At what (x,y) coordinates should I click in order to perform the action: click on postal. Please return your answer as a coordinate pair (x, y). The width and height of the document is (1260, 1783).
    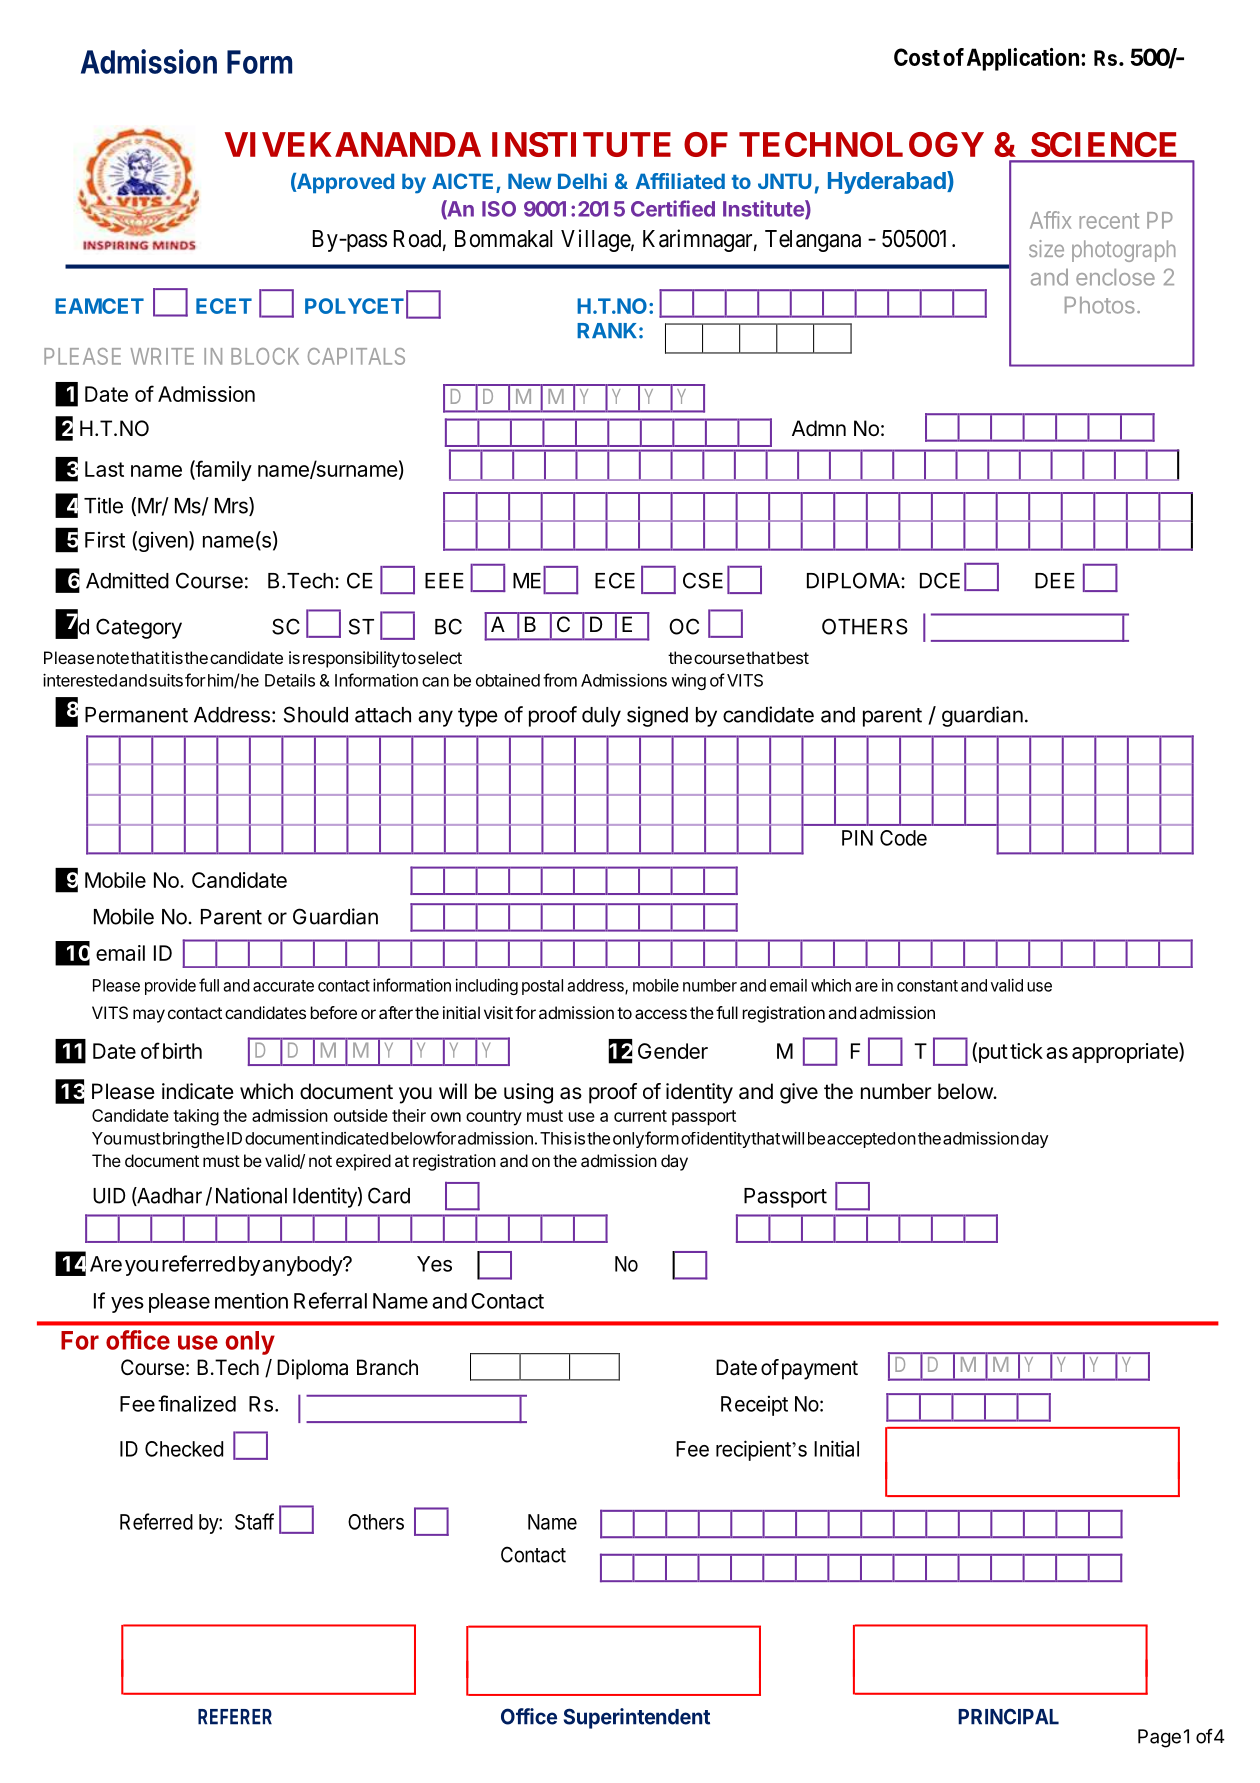
    Looking at the image, I should click on (542, 987).
